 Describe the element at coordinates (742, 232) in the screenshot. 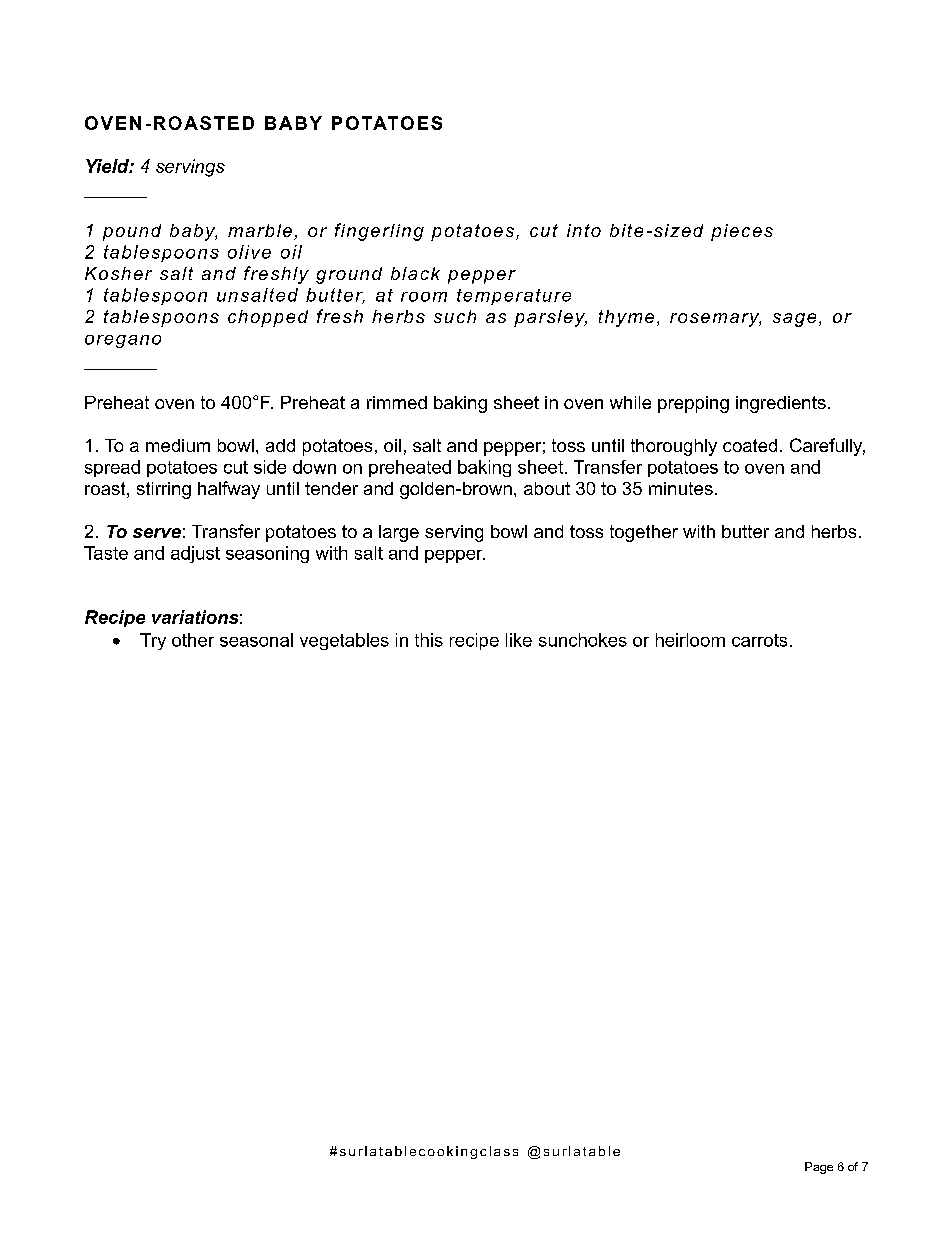

I see `pieces` at that location.
